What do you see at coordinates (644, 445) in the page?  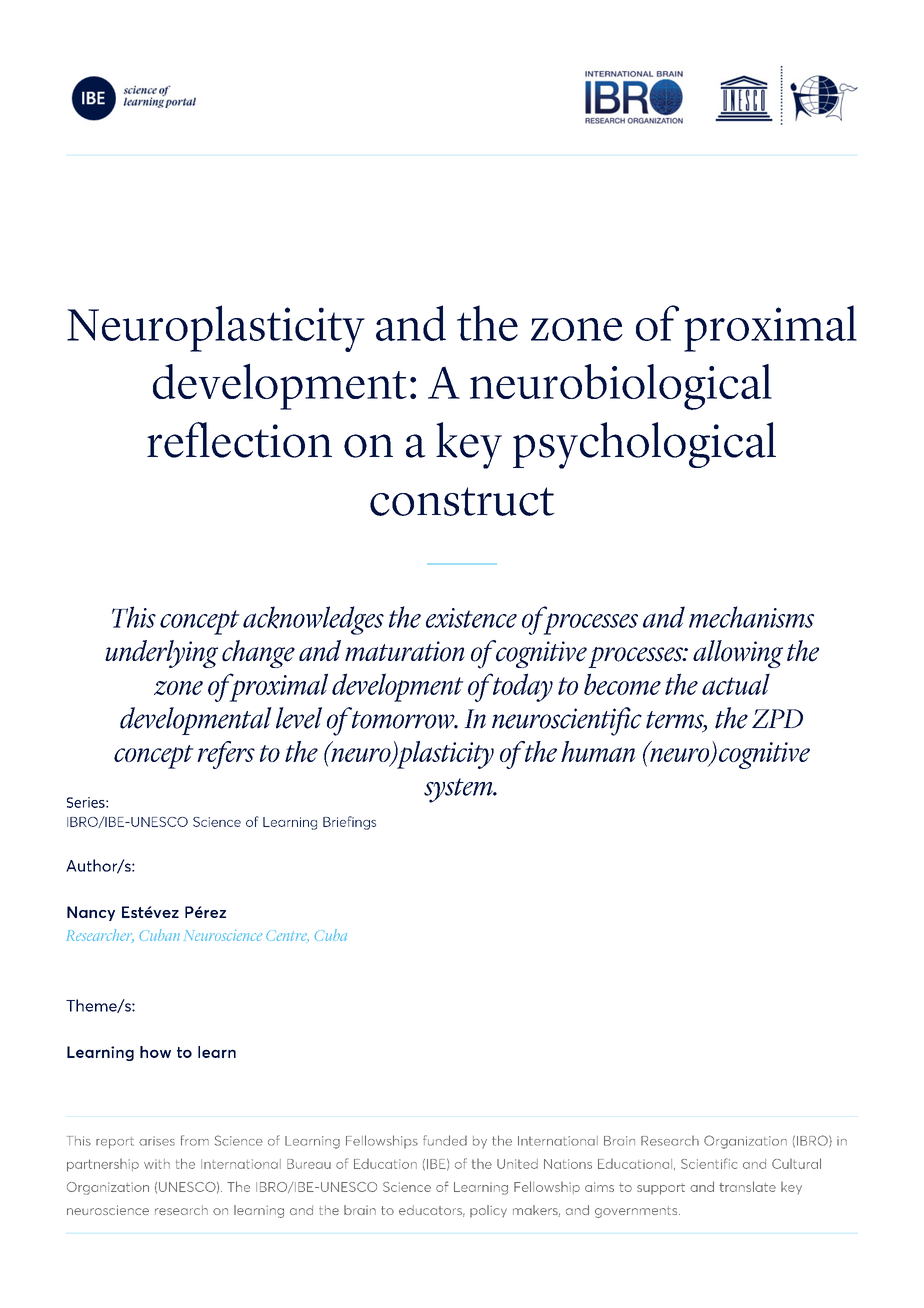 I see `psychological` at bounding box center [644, 445].
